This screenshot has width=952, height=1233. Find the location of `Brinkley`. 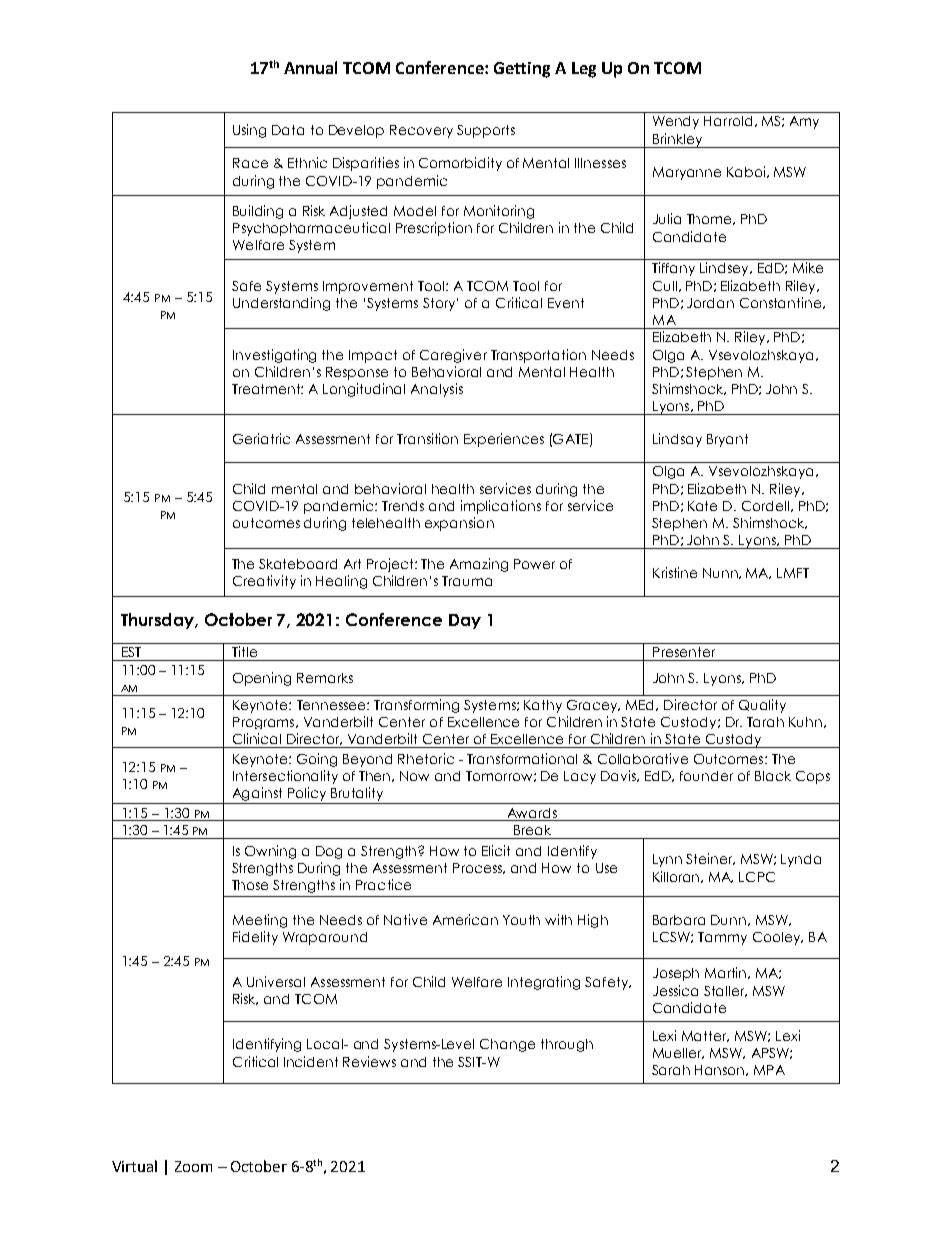

Brinkley is located at coordinates (678, 140).
